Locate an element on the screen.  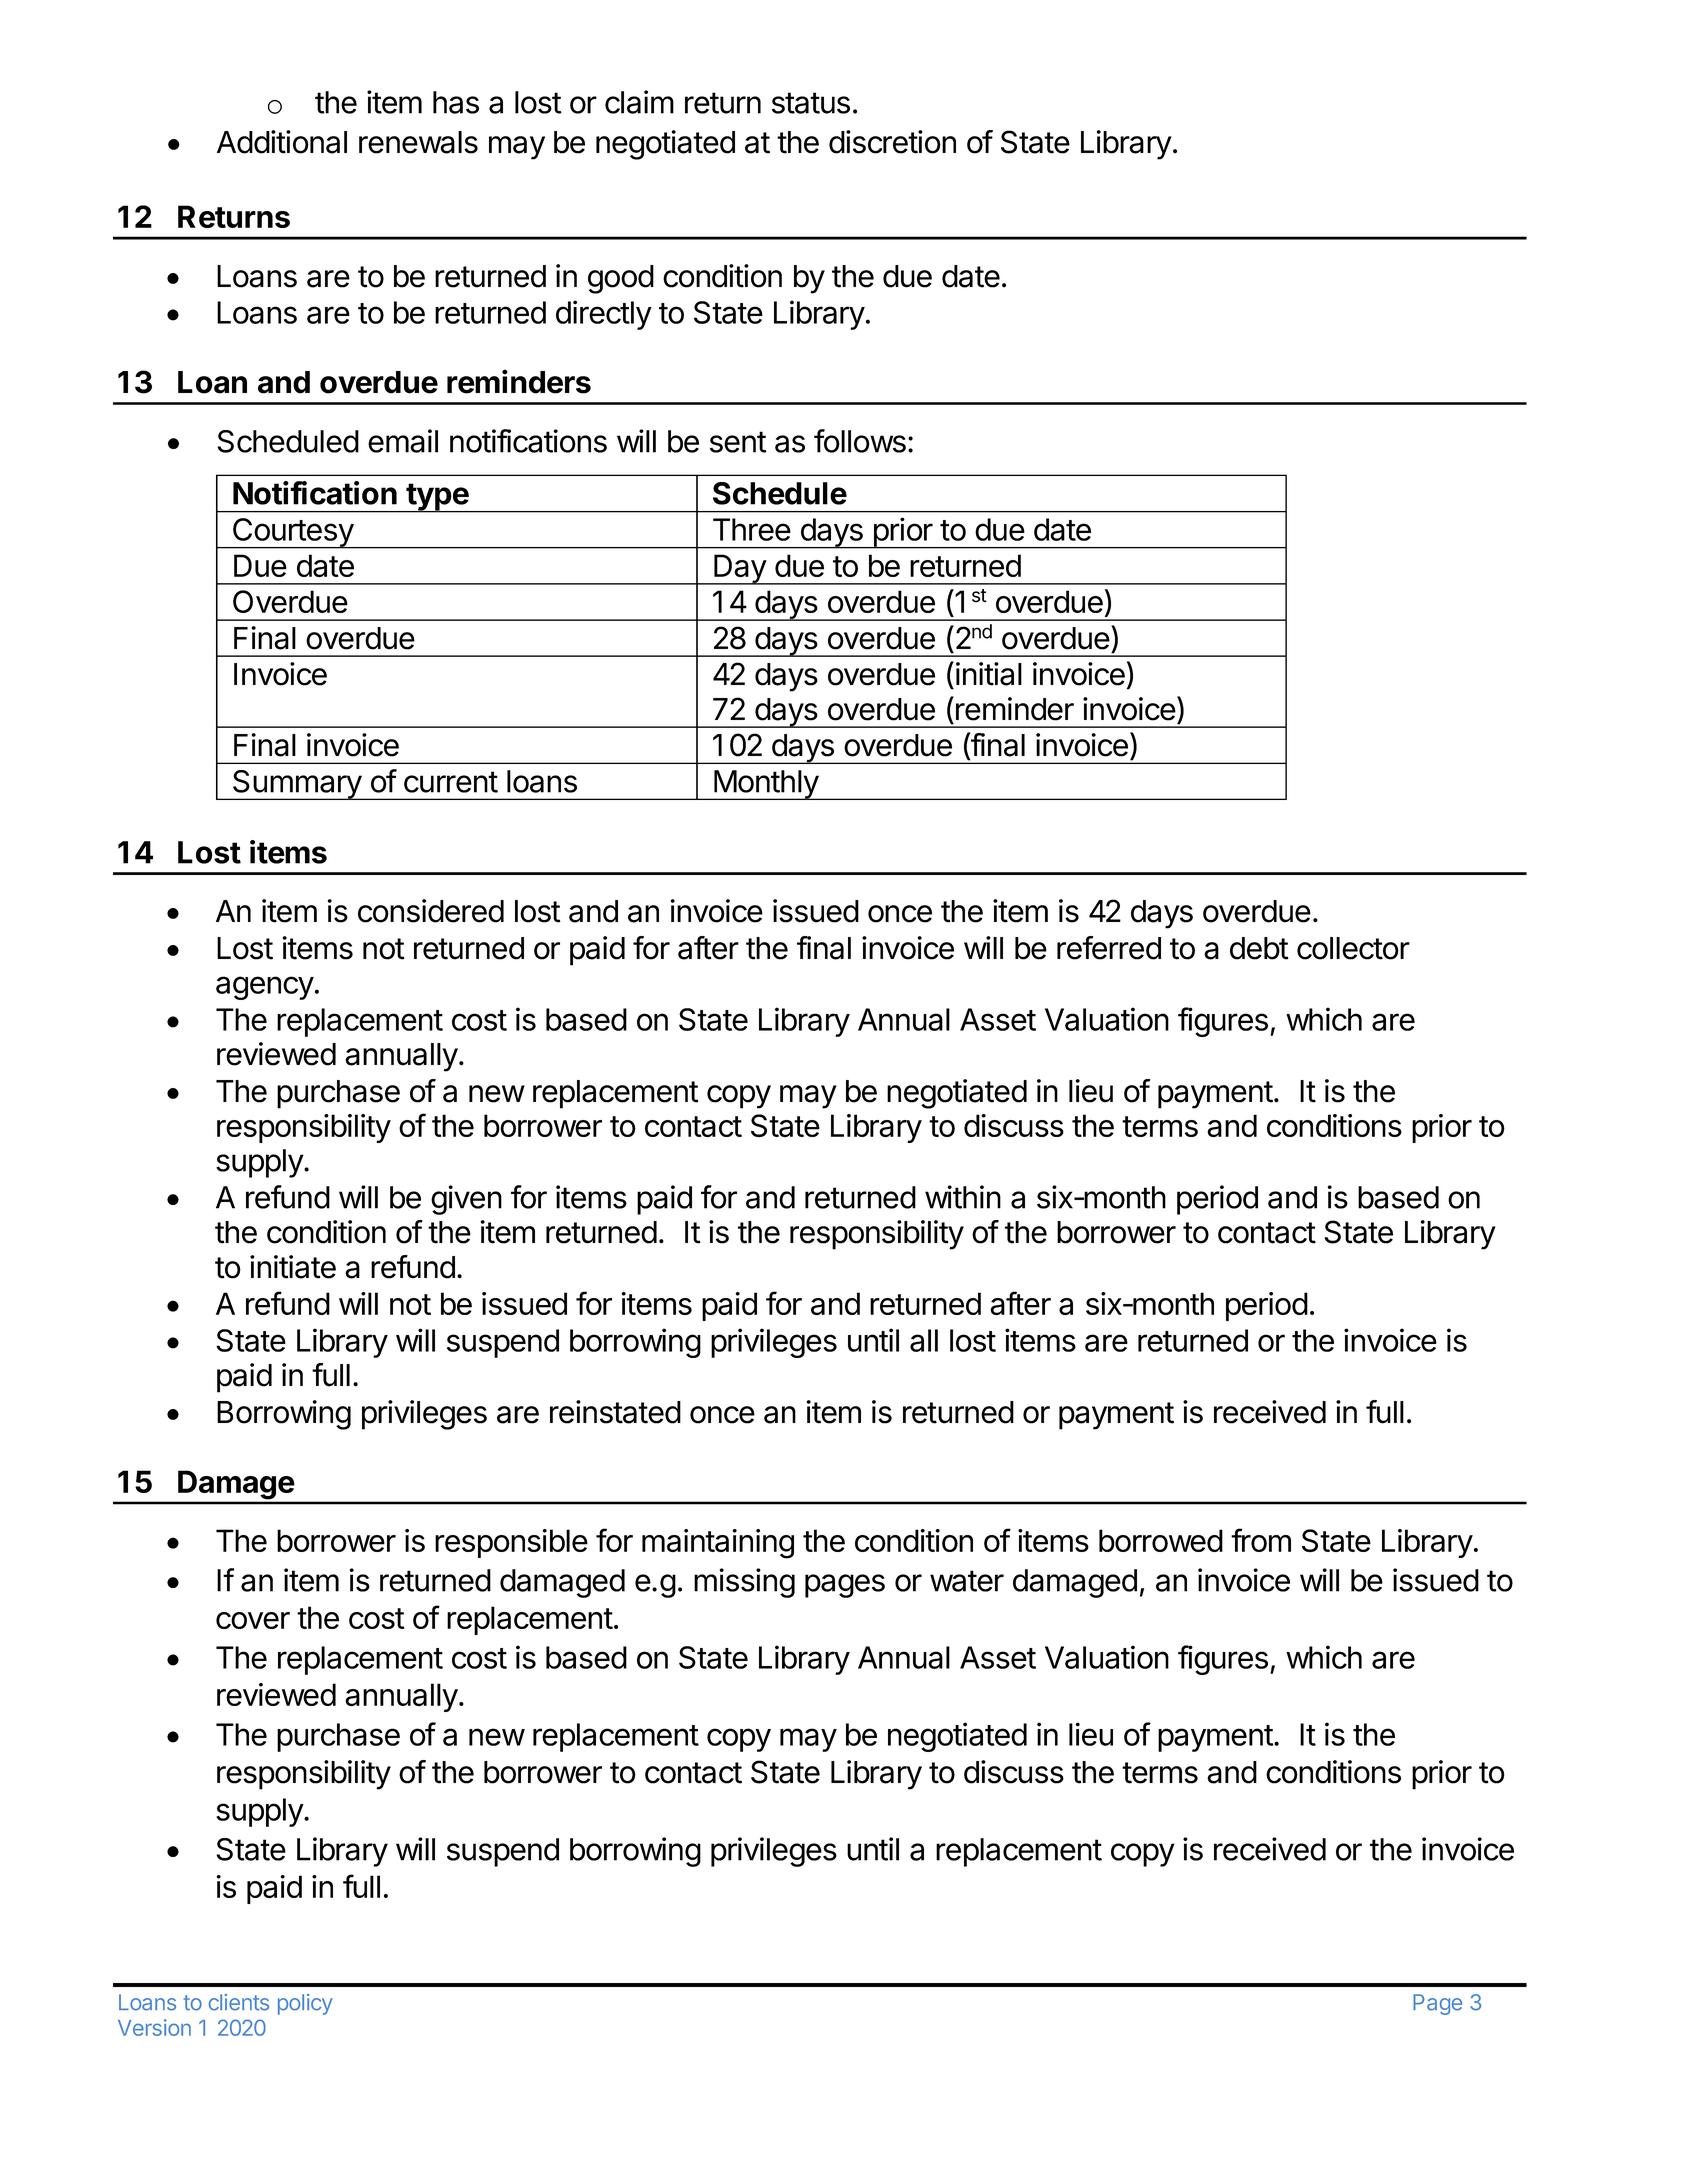
discretion is located at coordinates (892, 142).
